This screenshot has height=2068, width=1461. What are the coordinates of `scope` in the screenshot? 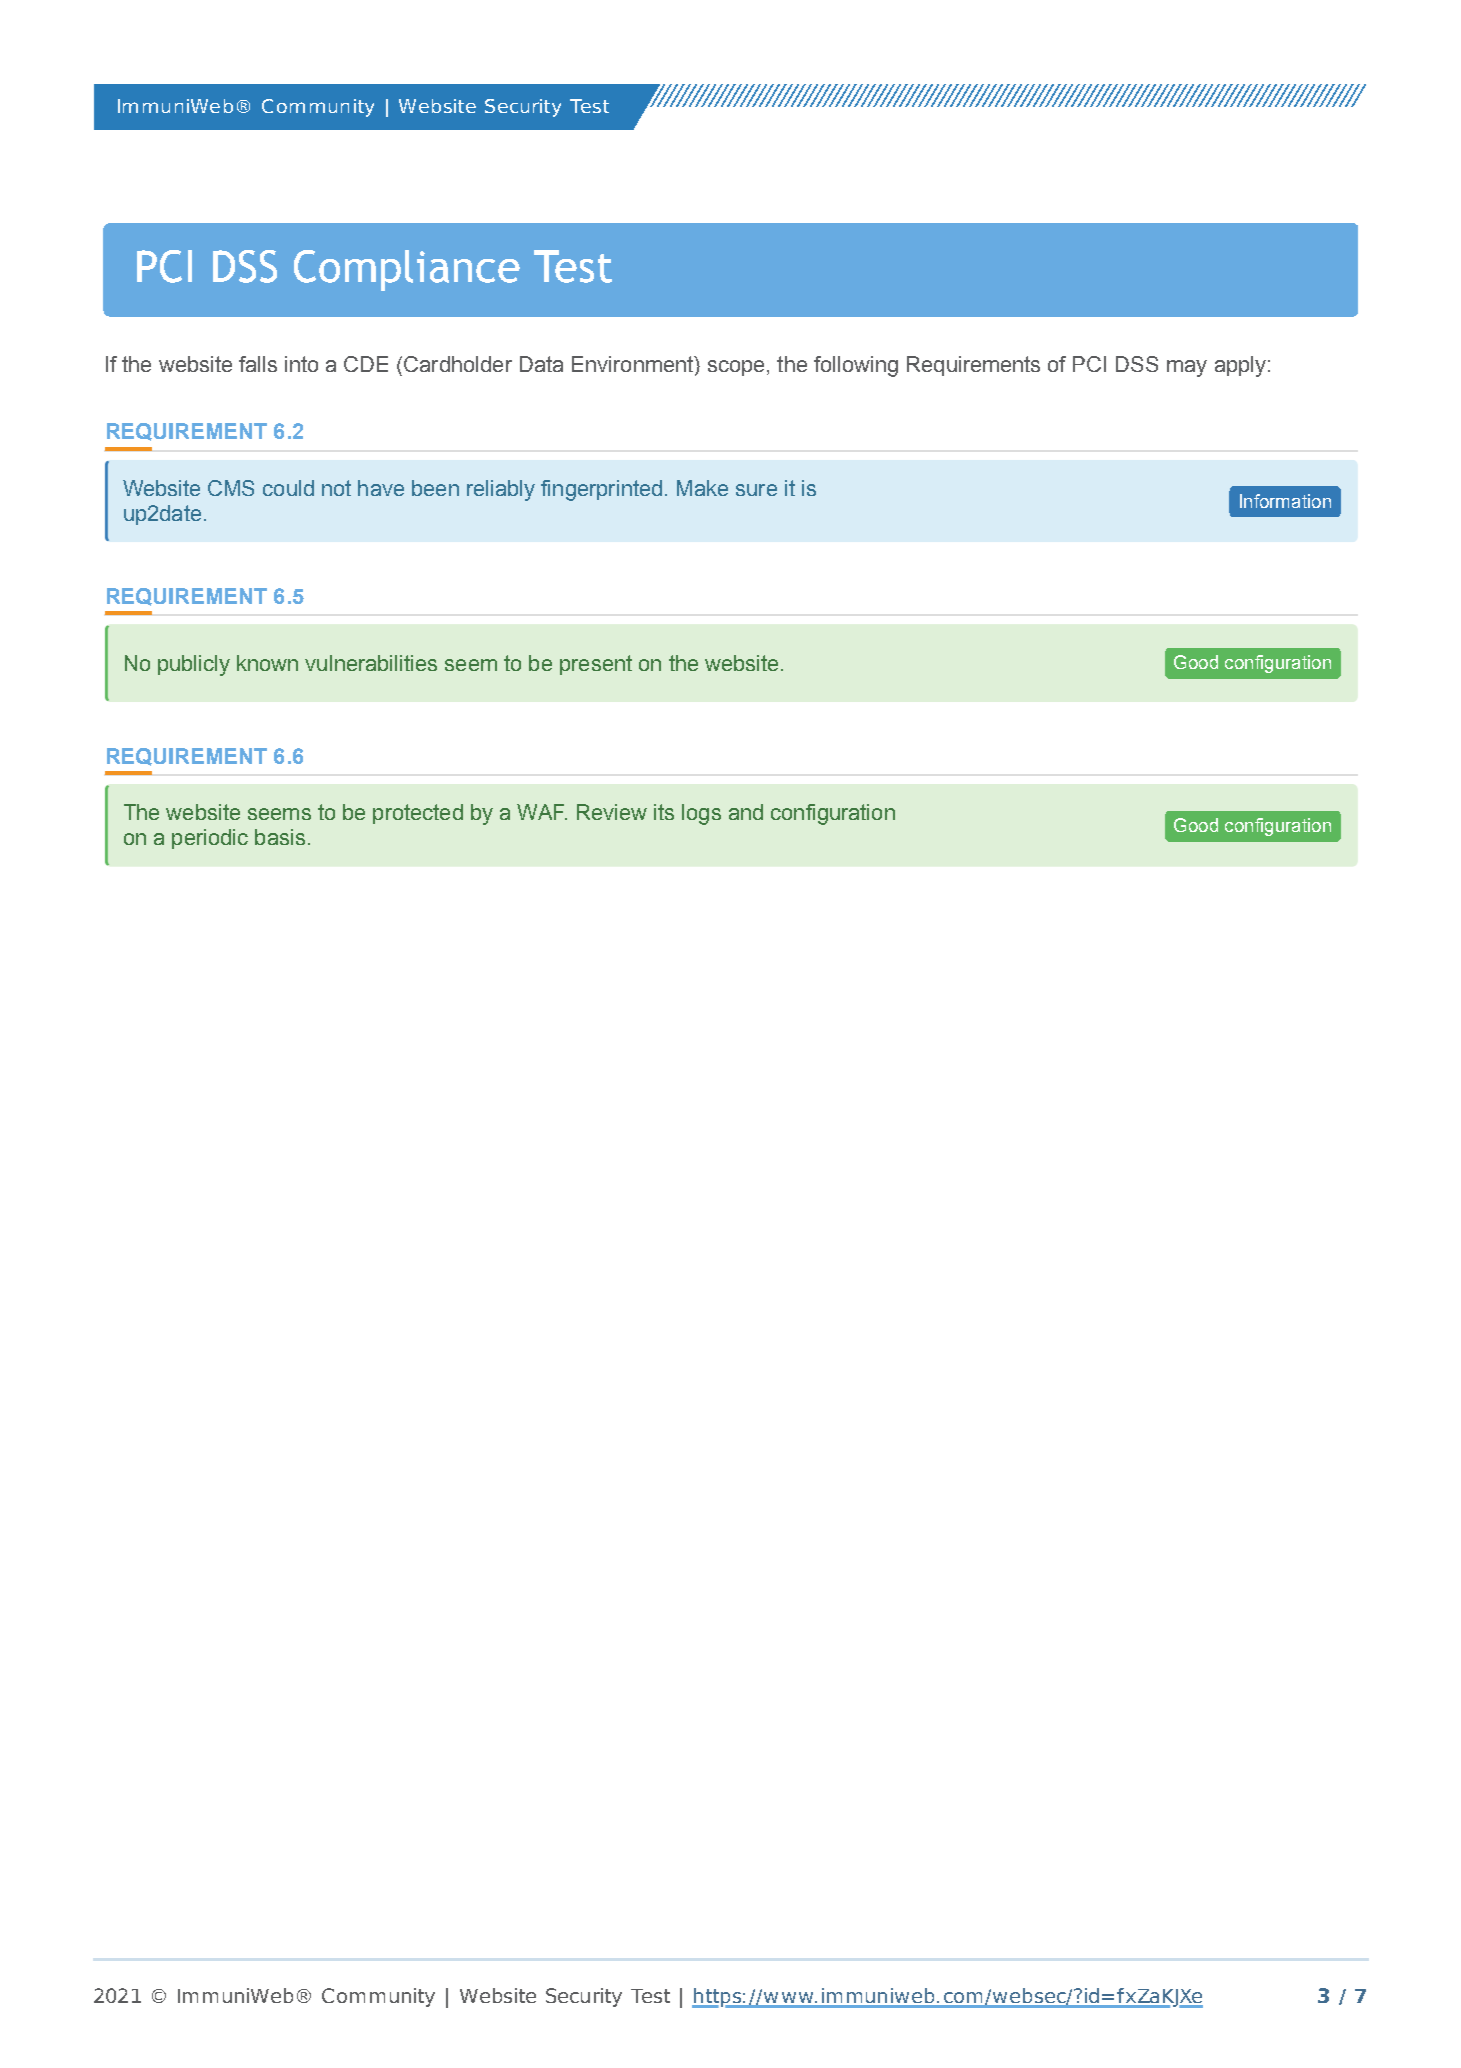 It's located at (736, 368).
